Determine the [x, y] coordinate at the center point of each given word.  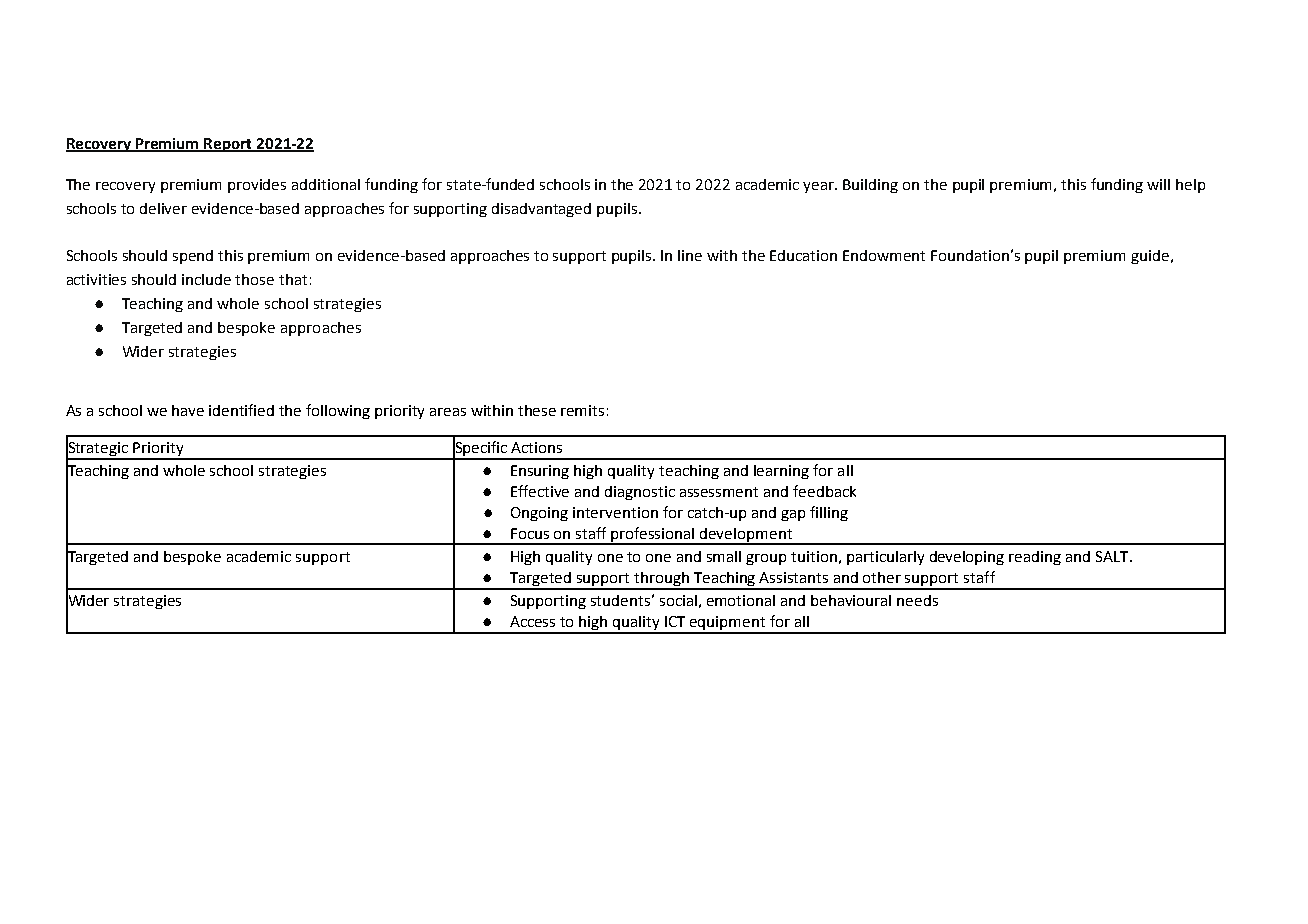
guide [1150, 257]
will [1158, 184]
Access [532, 621]
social [678, 600]
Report [229, 145]
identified [241, 410]
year [820, 187]
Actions [536, 447]
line [690, 255]
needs [917, 600]
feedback [824, 491]
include [206, 279]
